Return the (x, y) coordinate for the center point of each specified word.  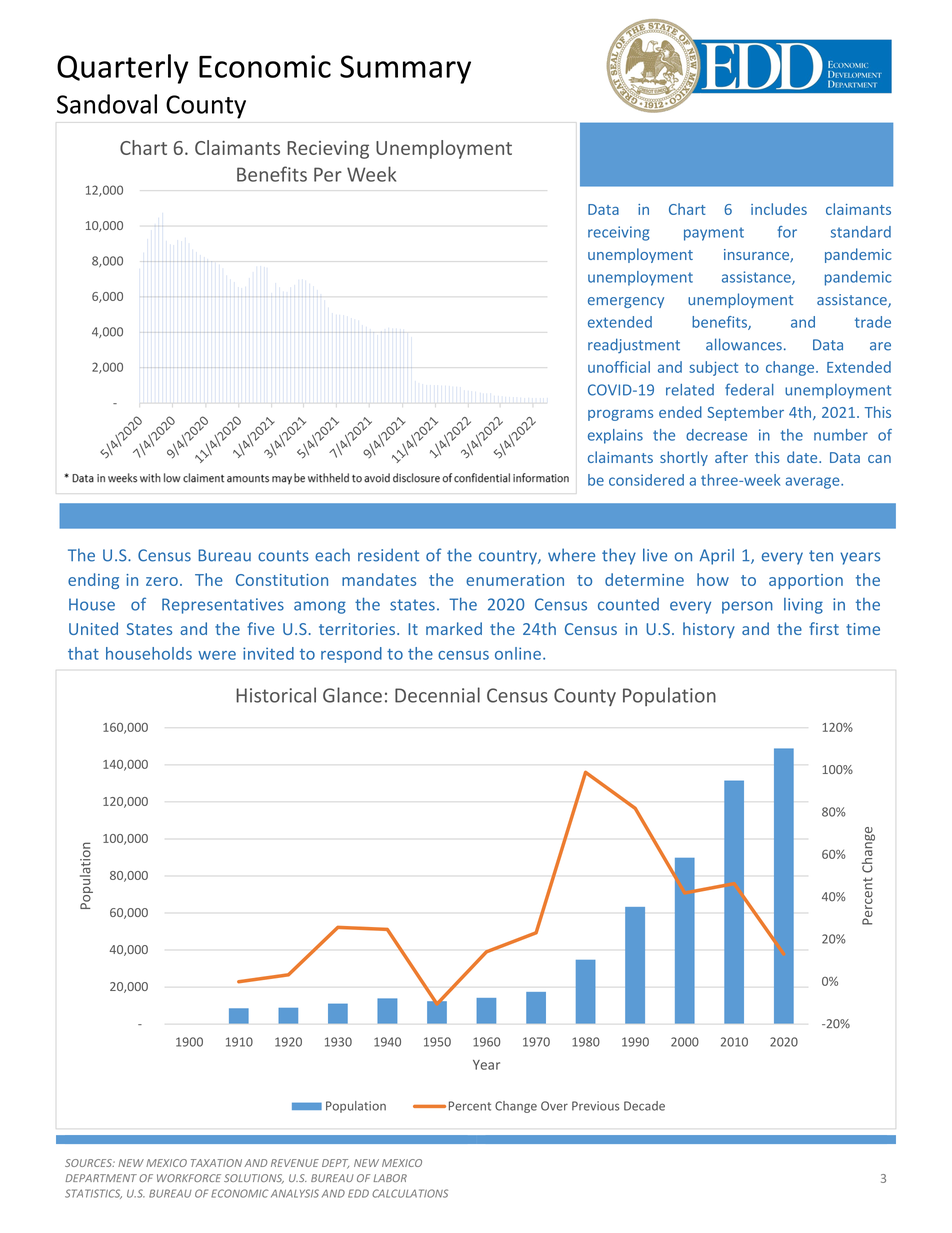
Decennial (437, 695)
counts (283, 556)
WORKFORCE (189, 1178)
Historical (276, 695)
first (824, 628)
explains (615, 436)
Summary (405, 69)
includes (779, 209)
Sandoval (107, 104)
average (813, 483)
